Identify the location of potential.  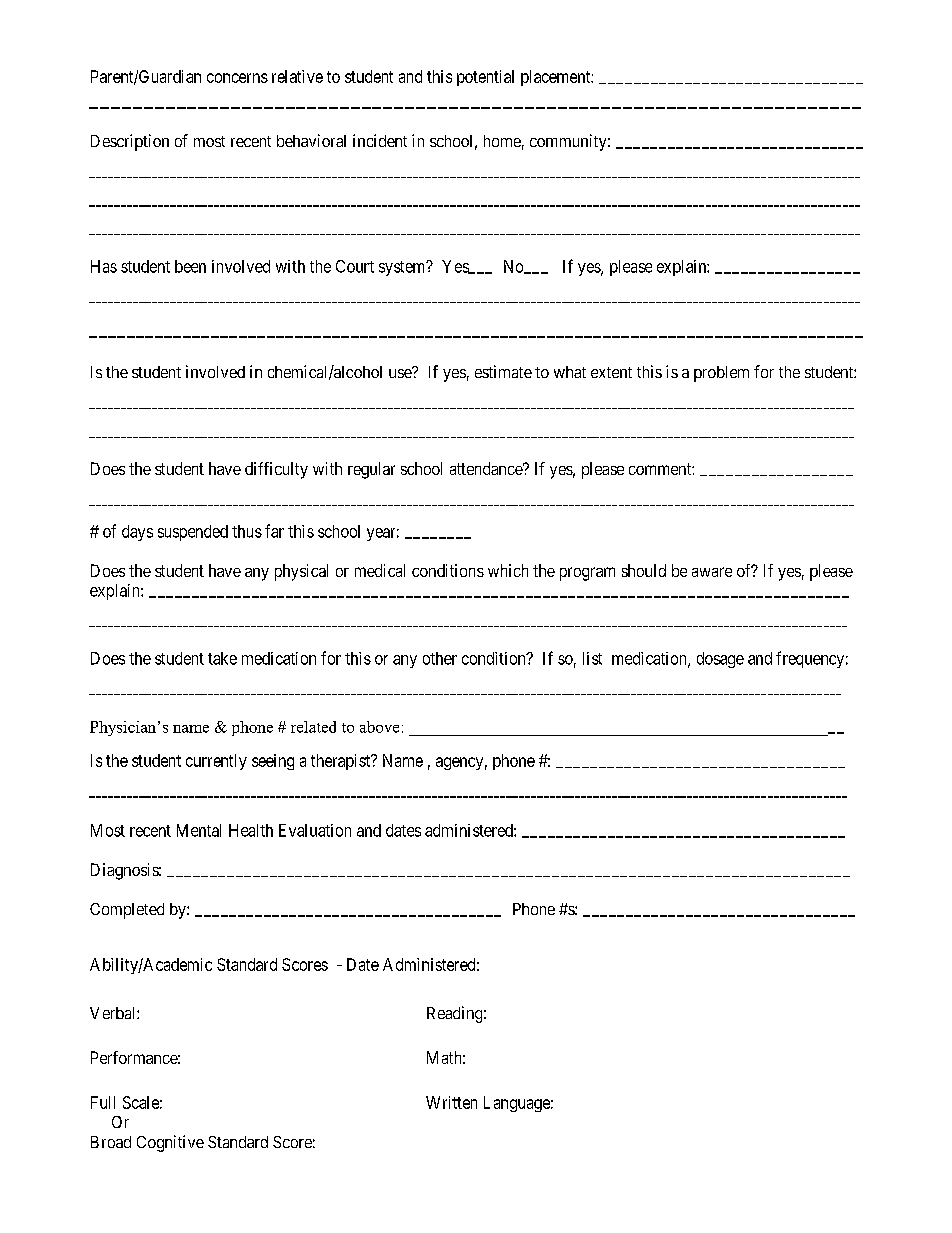
(485, 78).
